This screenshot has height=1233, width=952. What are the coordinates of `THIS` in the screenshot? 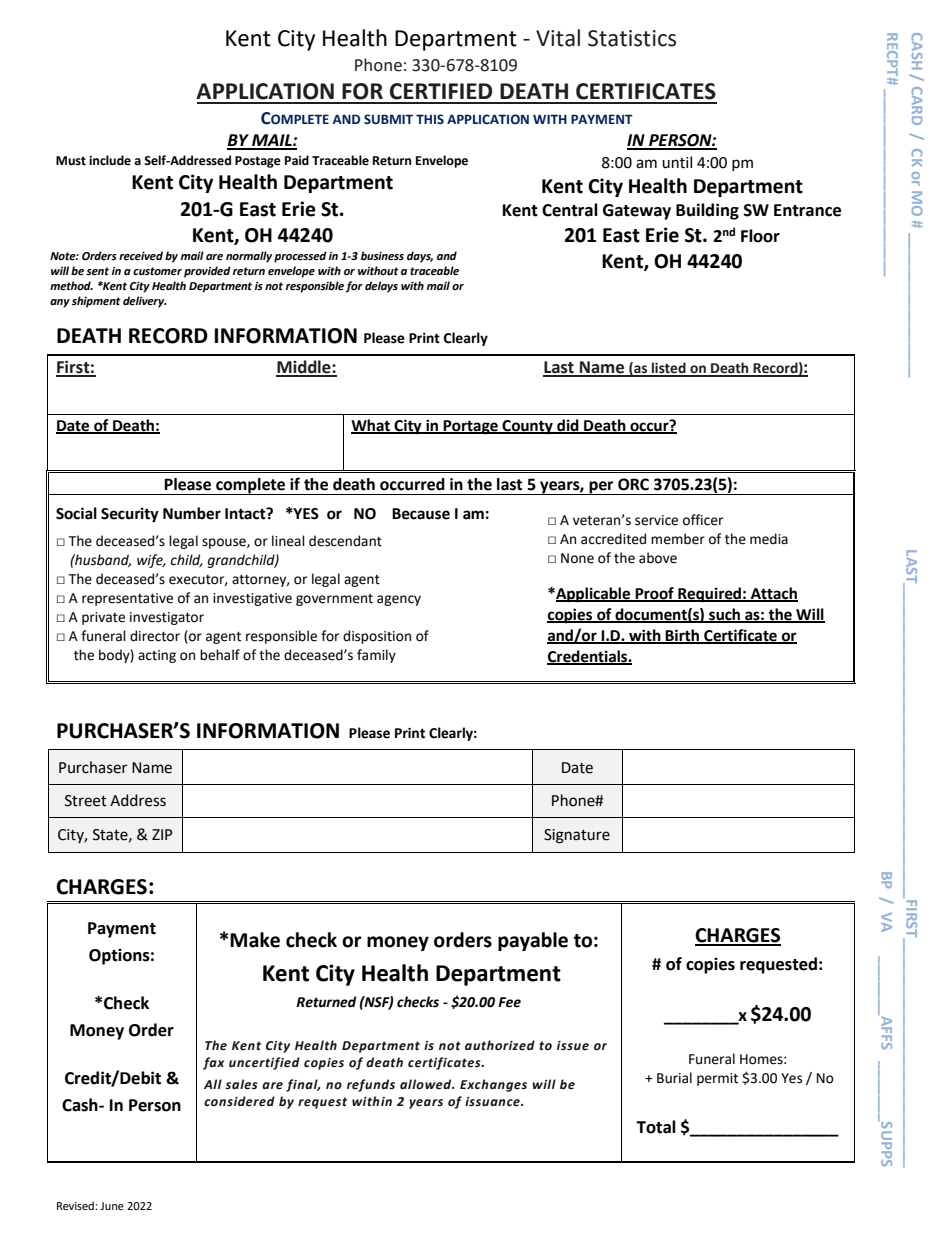 It's located at (430, 119).
